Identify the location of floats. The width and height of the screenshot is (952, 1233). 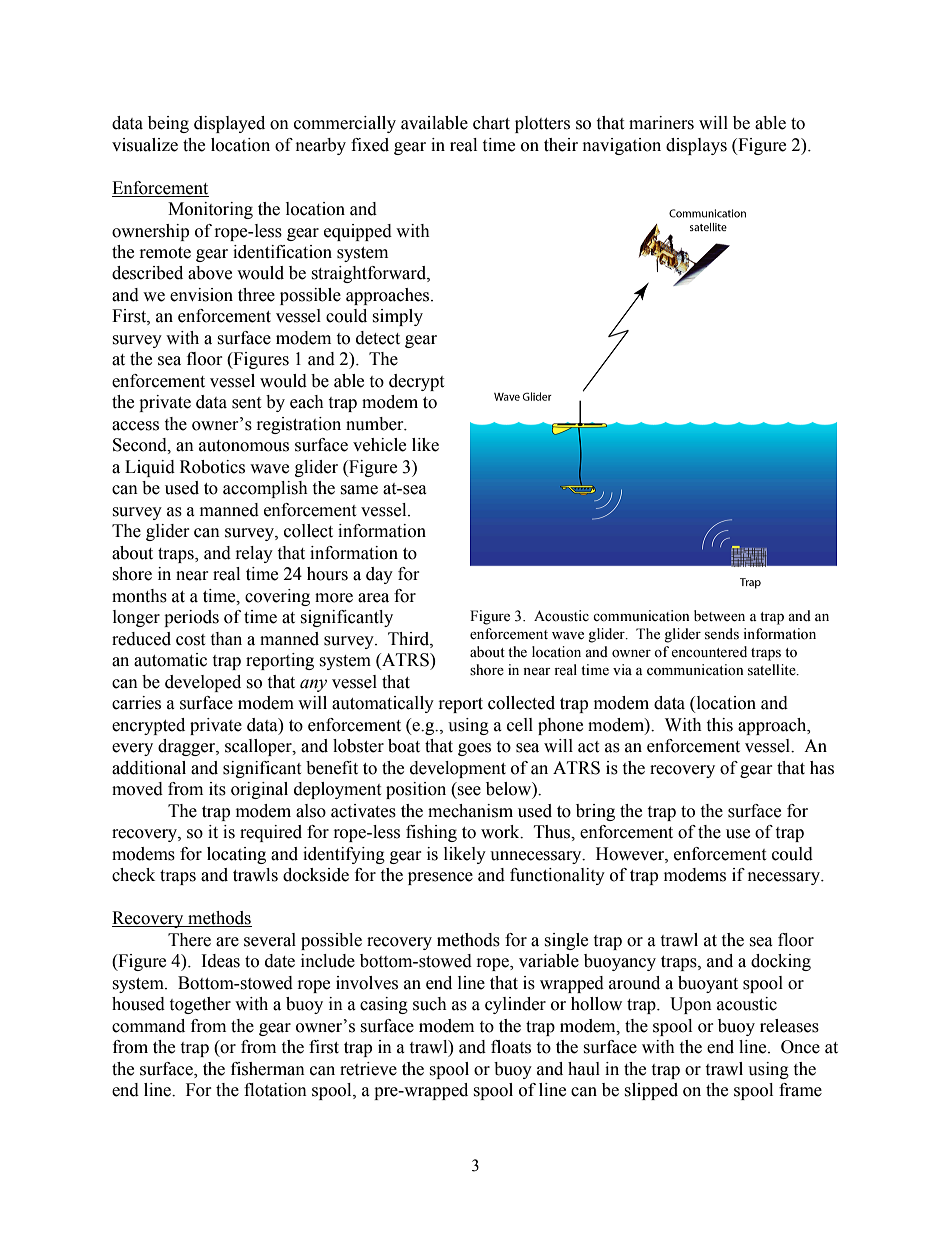
(511, 1047).
